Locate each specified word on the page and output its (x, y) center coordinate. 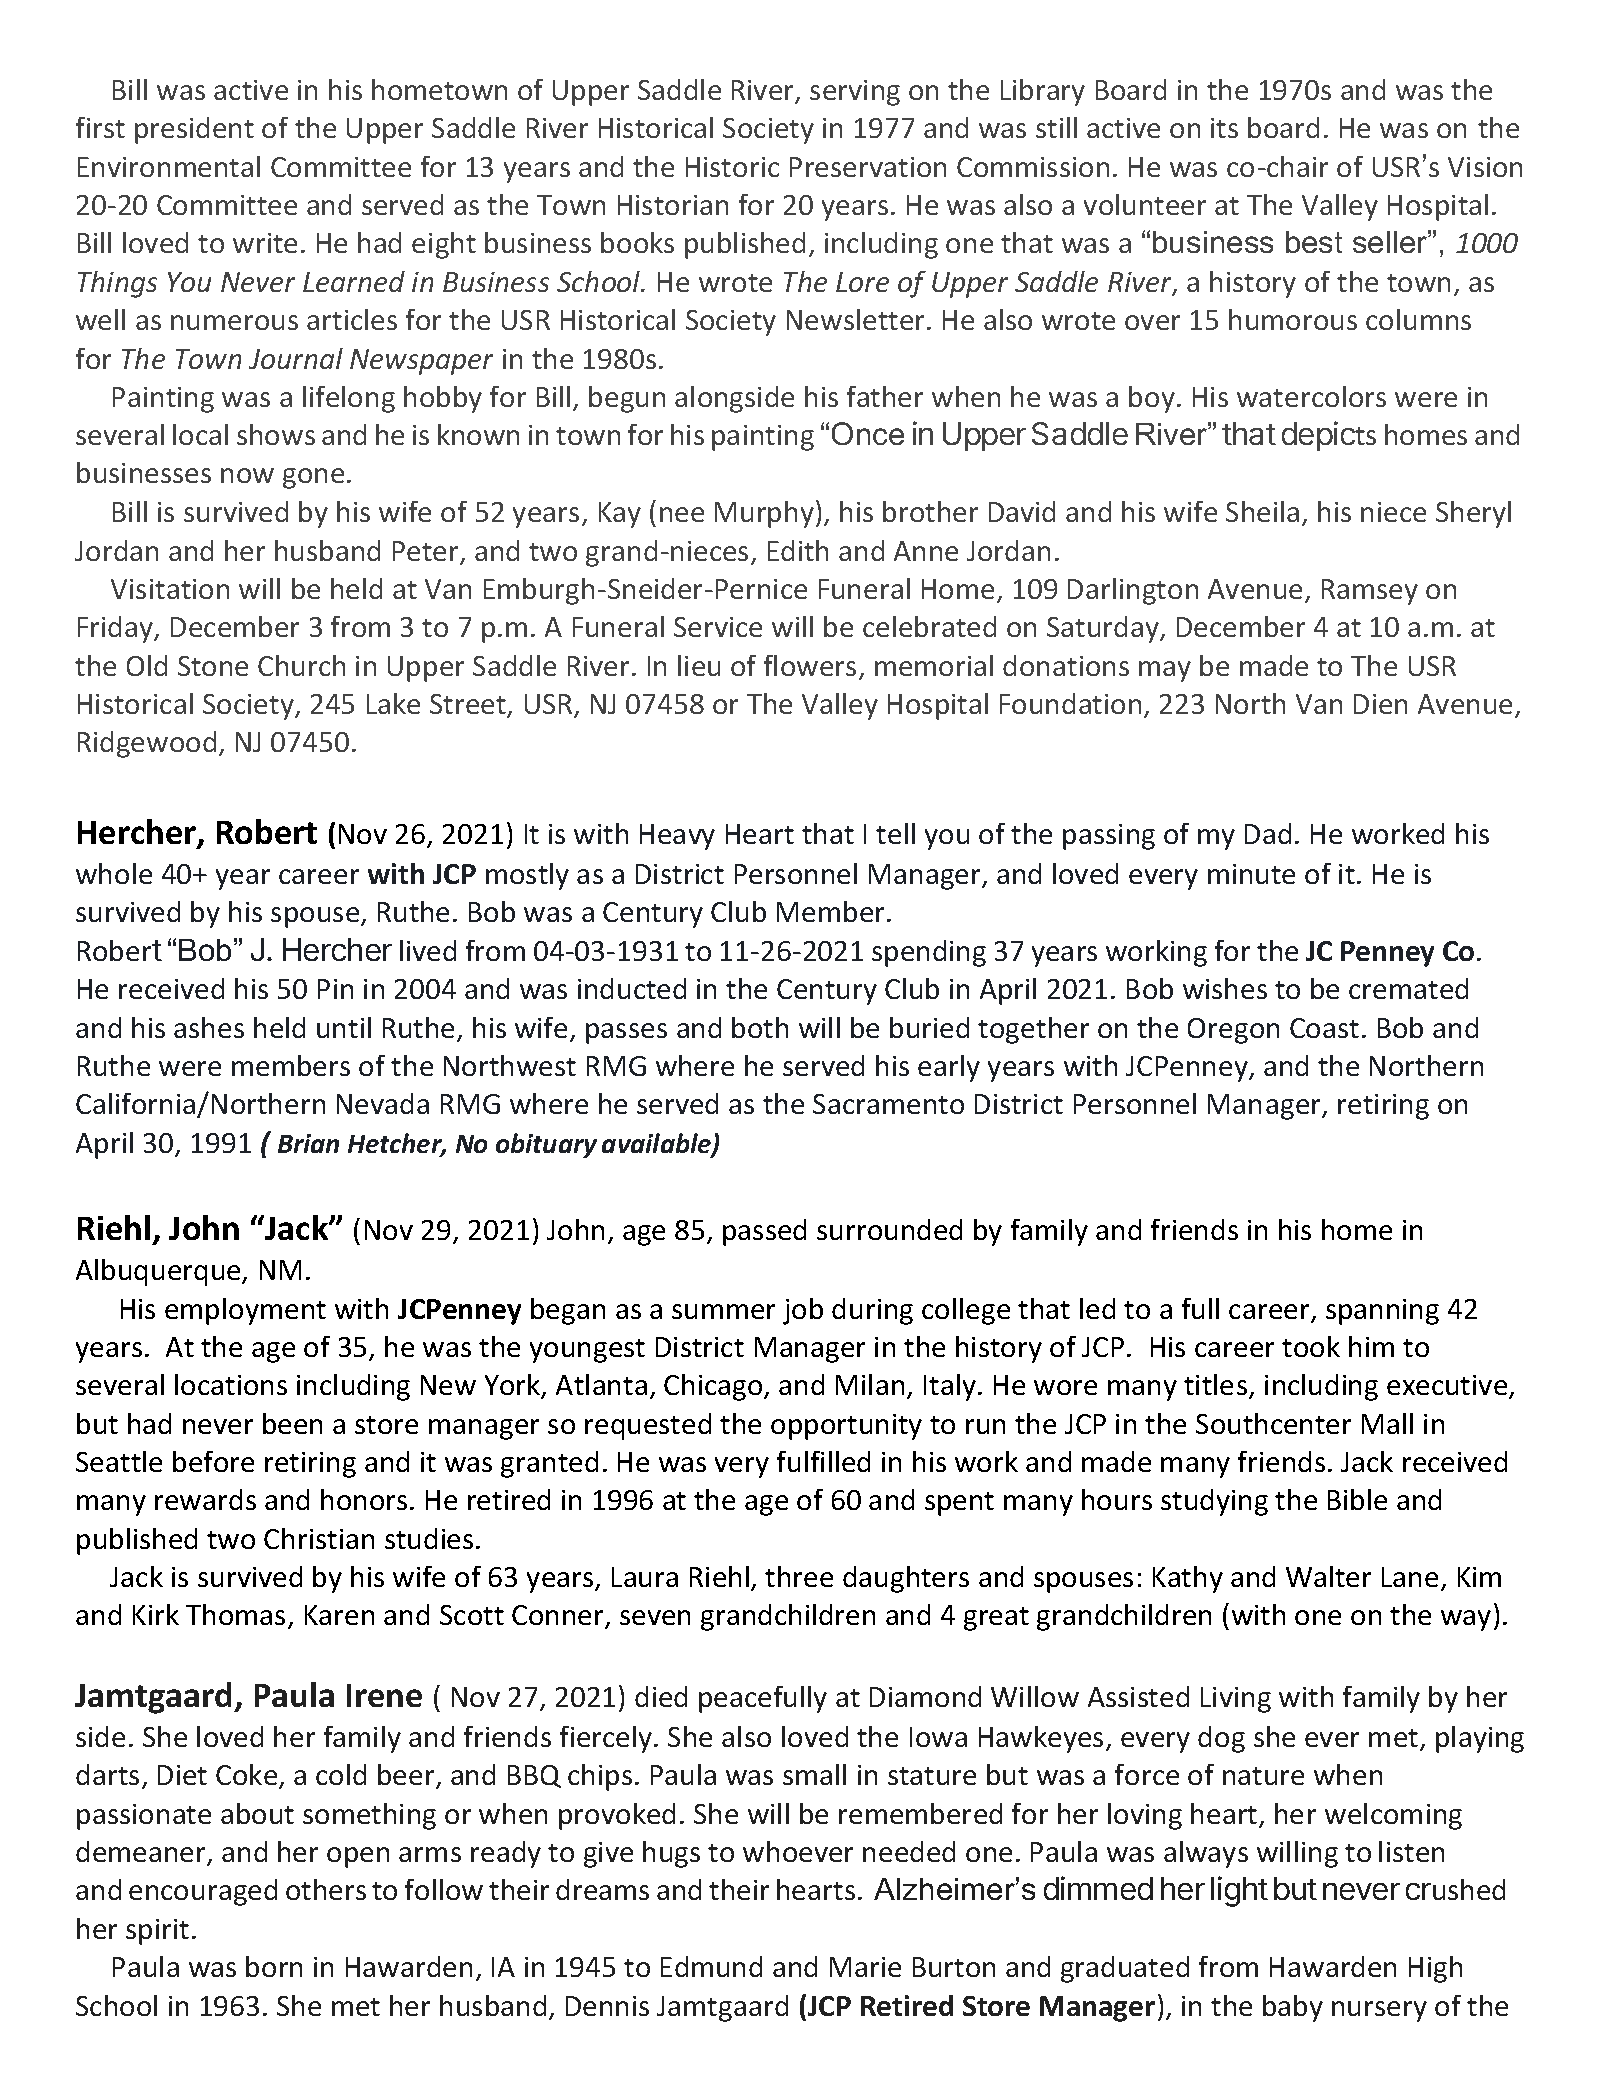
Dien (1380, 704)
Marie (865, 1967)
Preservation (868, 167)
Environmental (169, 166)
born (274, 1966)
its (1224, 128)
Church (301, 665)
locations (231, 1384)
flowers (810, 665)
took (1311, 1346)
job (803, 1311)
